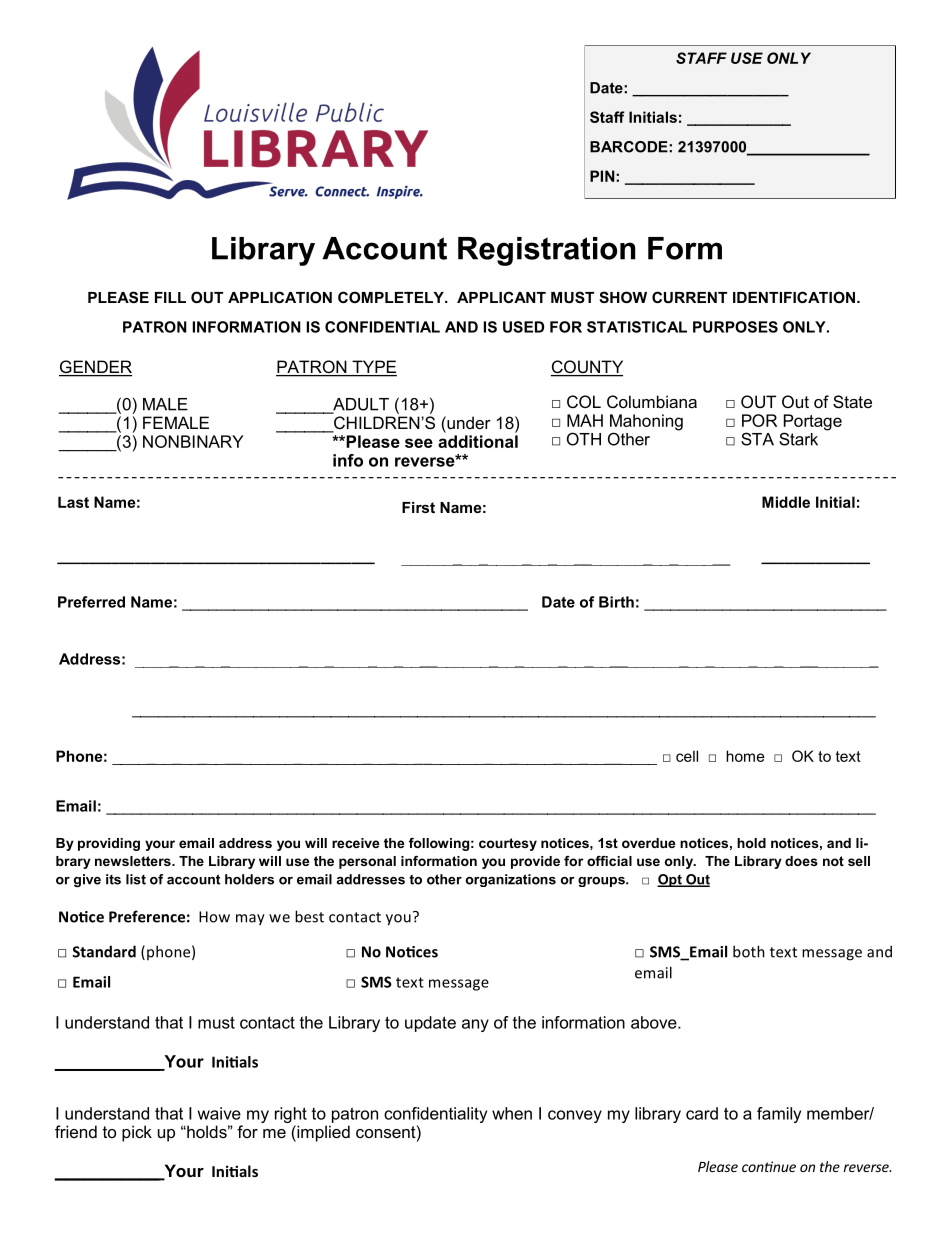 The width and height of the screenshot is (952, 1233). Describe the element at coordinates (795, 297) in the screenshot. I see `IDENTIFICATION` at that location.
